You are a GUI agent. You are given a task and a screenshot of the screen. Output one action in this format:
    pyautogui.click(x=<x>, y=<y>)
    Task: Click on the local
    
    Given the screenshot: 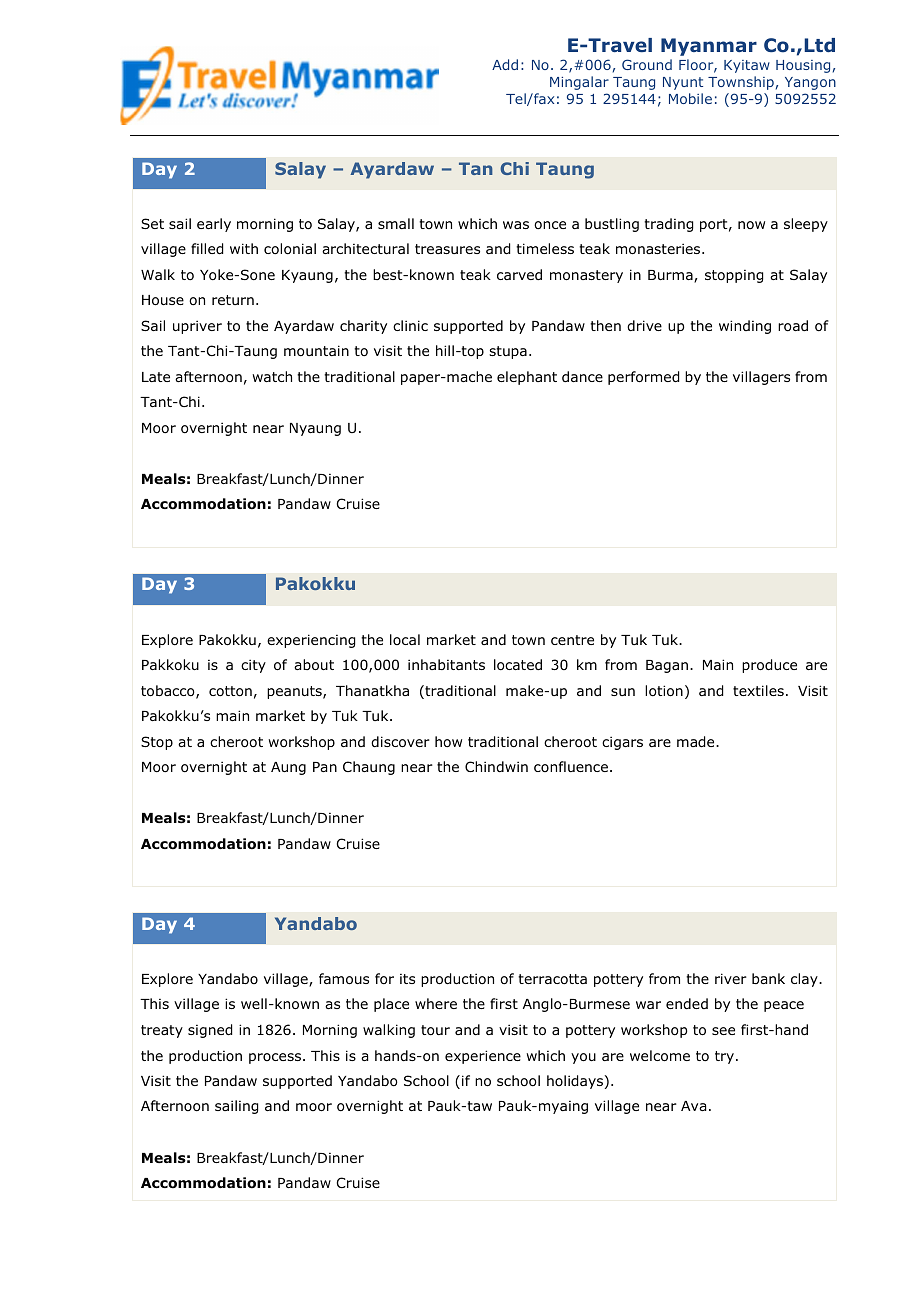 What is the action you would take?
    pyautogui.click(x=405, y=639)
